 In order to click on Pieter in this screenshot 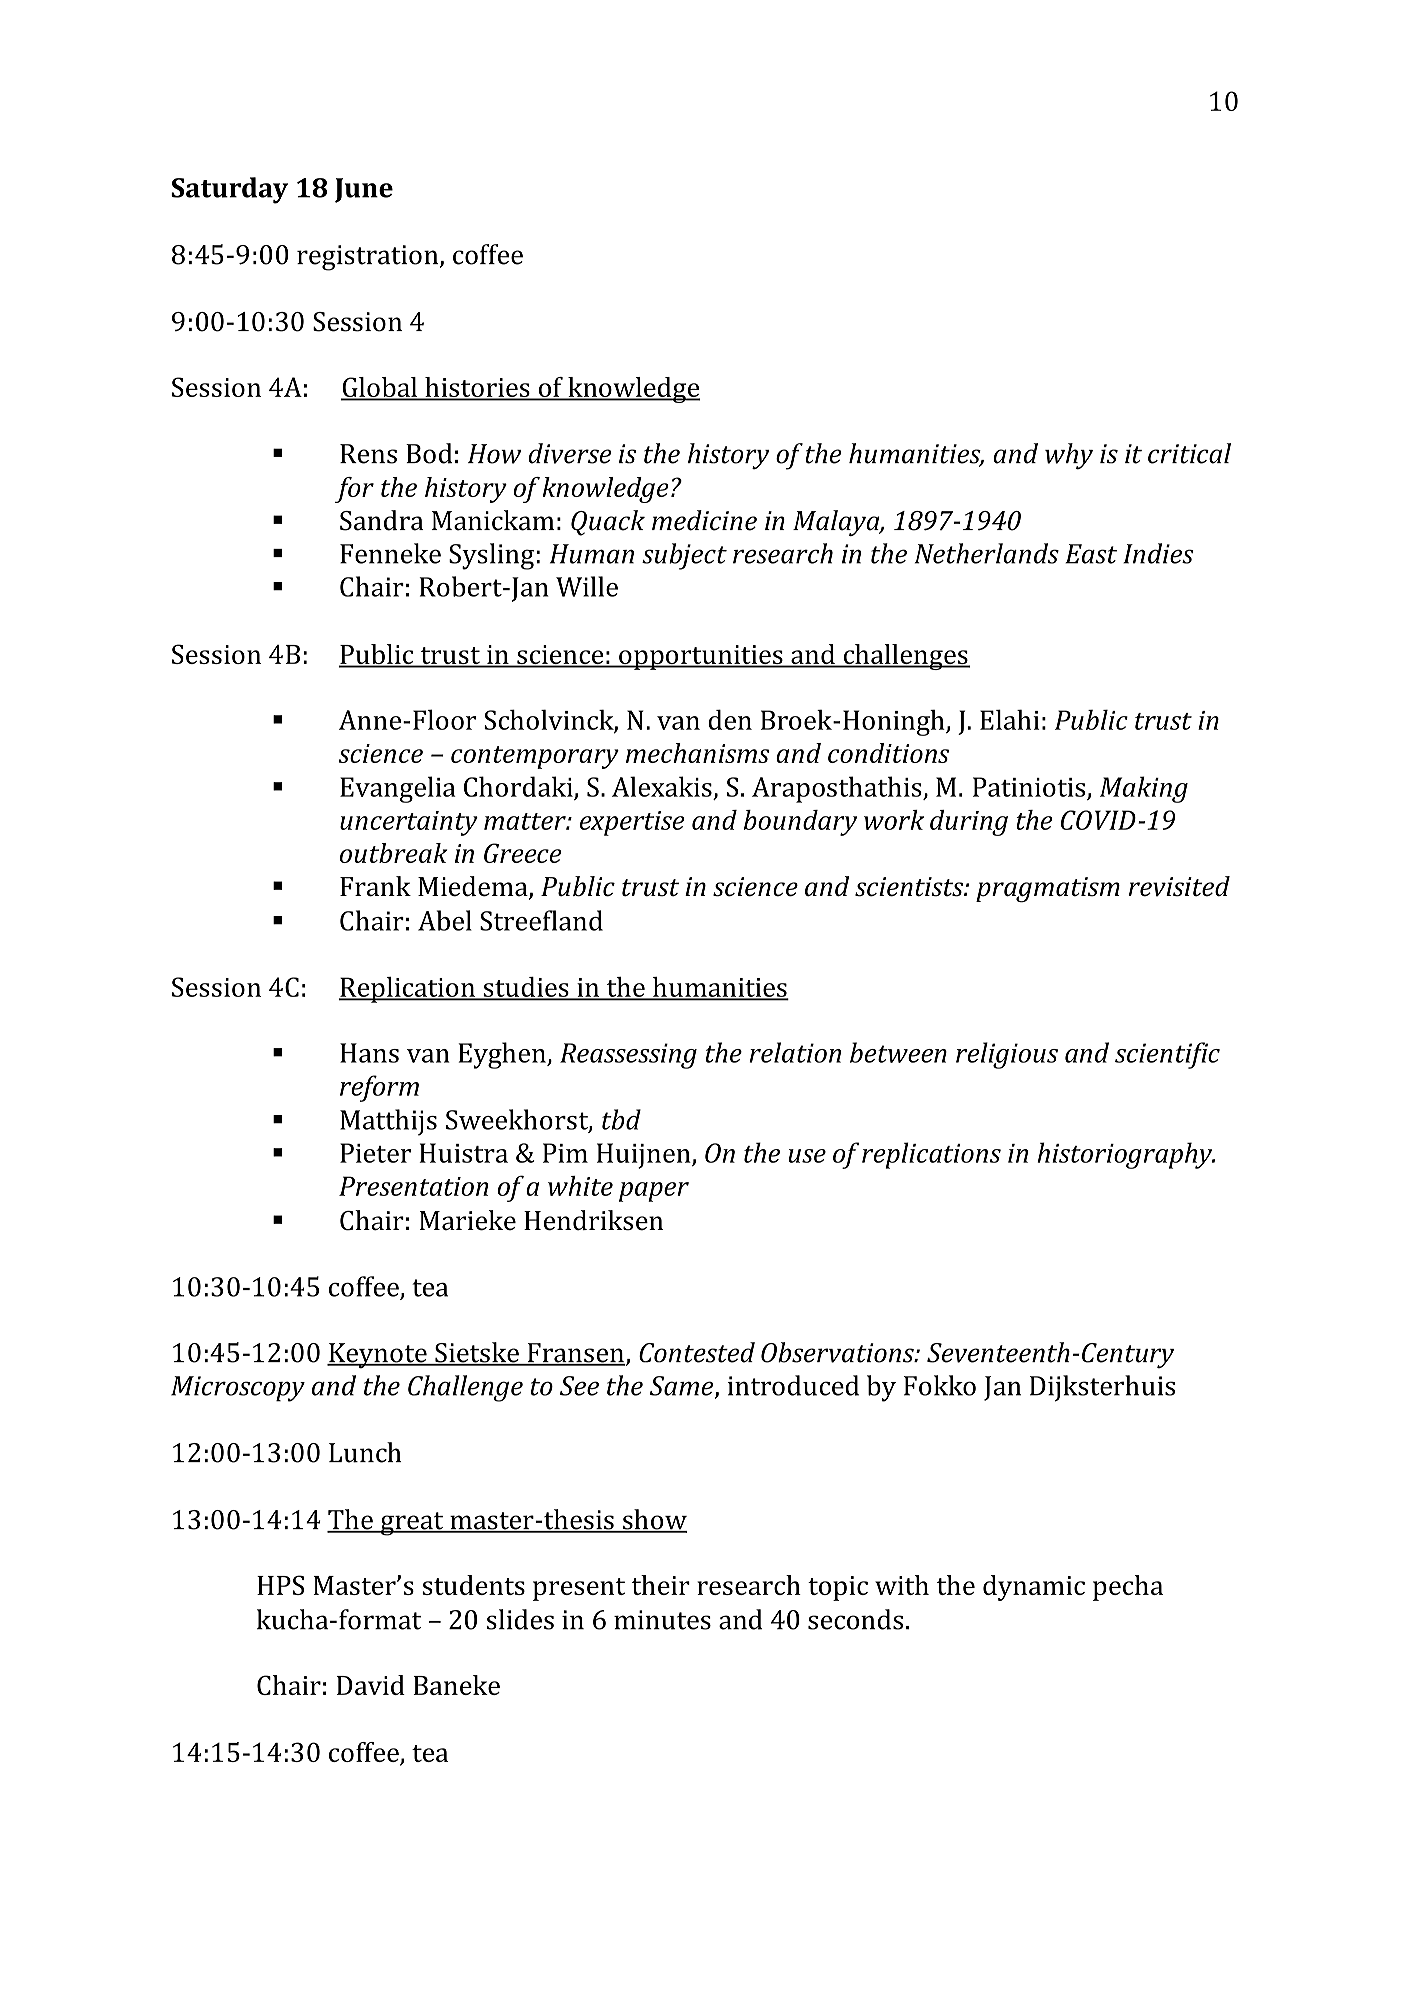, I will do `click(375, 1153)`.
